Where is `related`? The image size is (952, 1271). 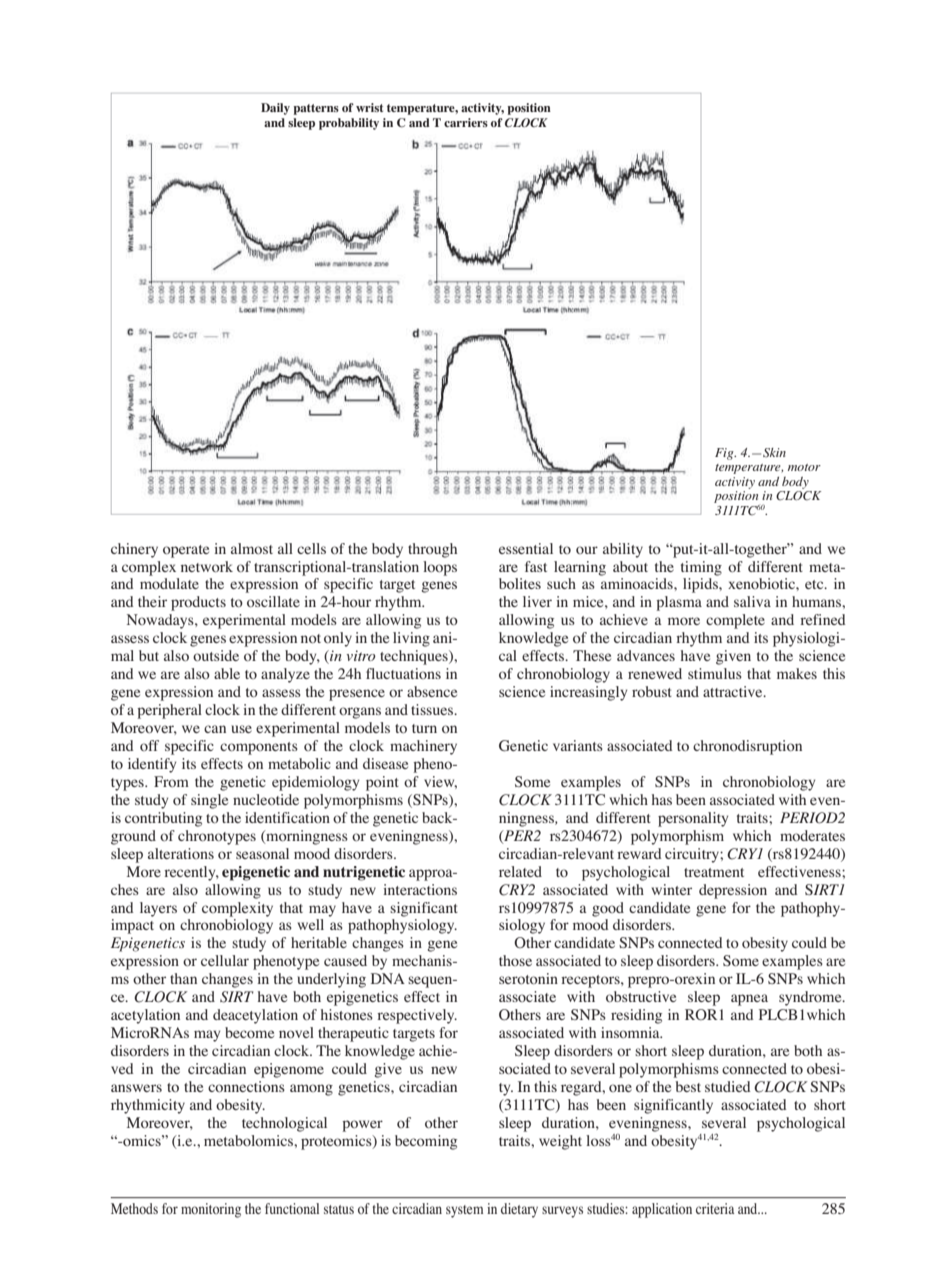
related is located at coordinates (520, 871).
